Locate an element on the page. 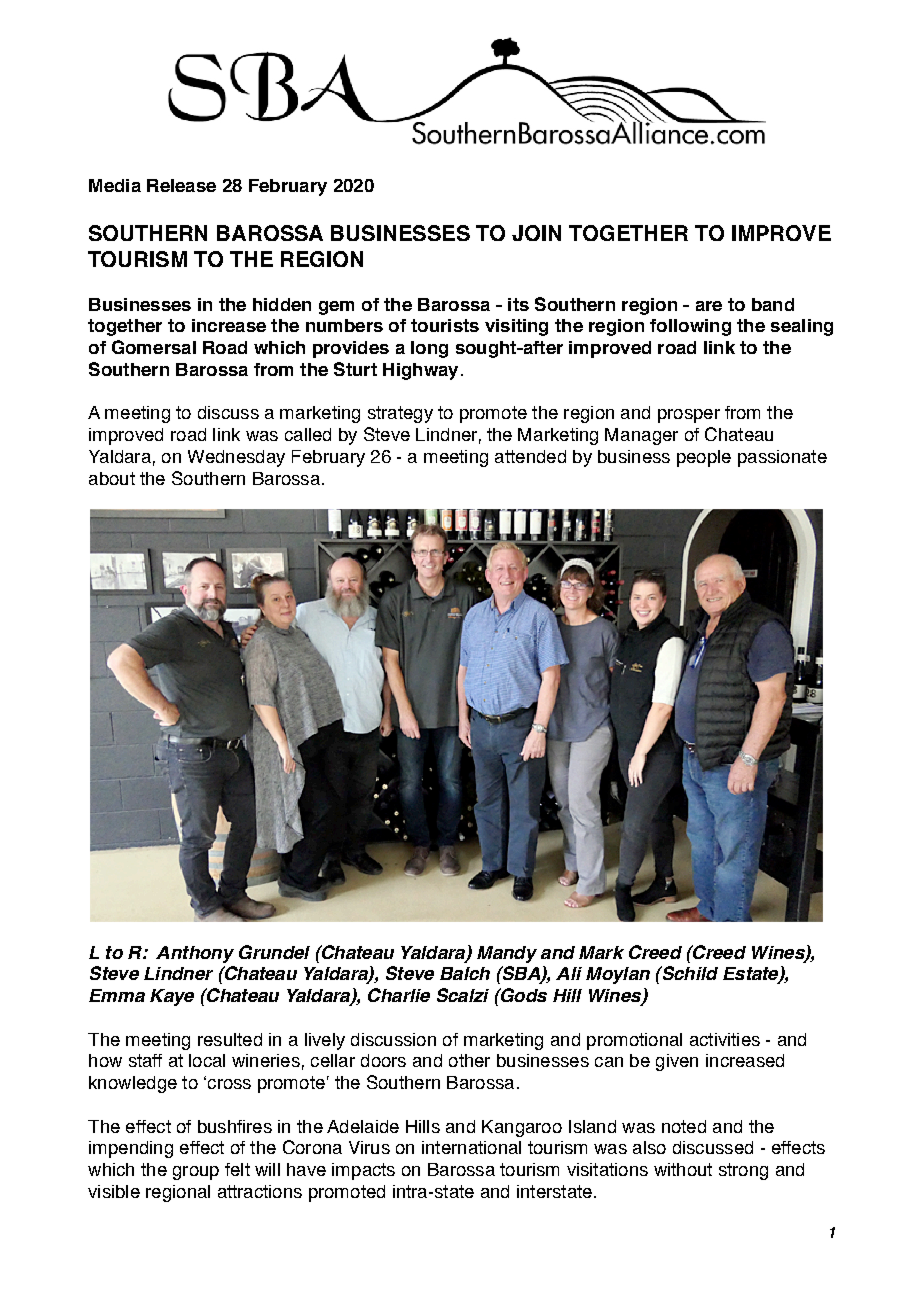 The image size is (924, 1308). are is located at coordinates (709, 306).
